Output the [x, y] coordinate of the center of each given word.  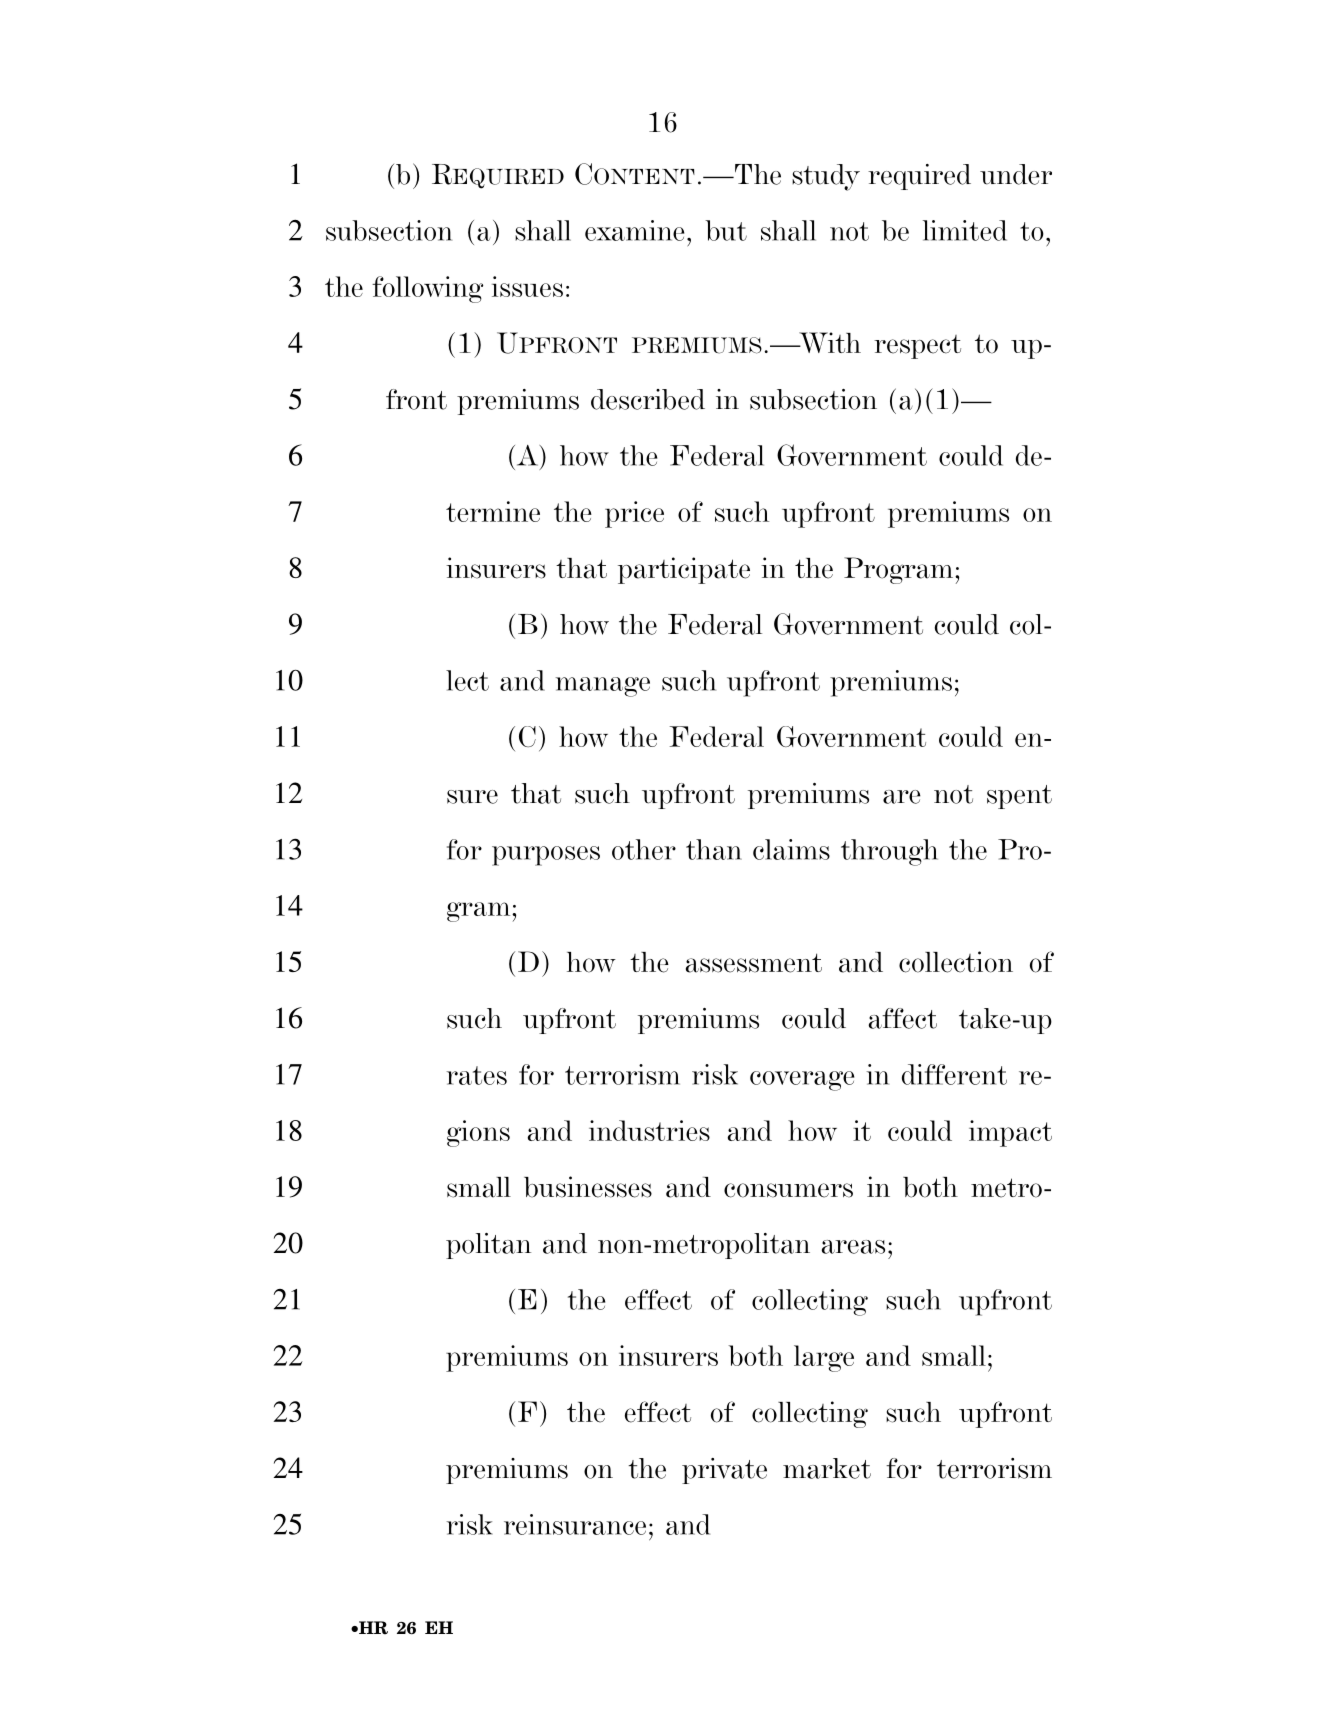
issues [527, 286]
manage [603, 687]
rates [477, 1075]
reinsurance [575, 1524]
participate [684, 570]
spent [1019, 797]
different [954, 1074]
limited [965, 230]
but [726, 230]
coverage [802, 1081]
